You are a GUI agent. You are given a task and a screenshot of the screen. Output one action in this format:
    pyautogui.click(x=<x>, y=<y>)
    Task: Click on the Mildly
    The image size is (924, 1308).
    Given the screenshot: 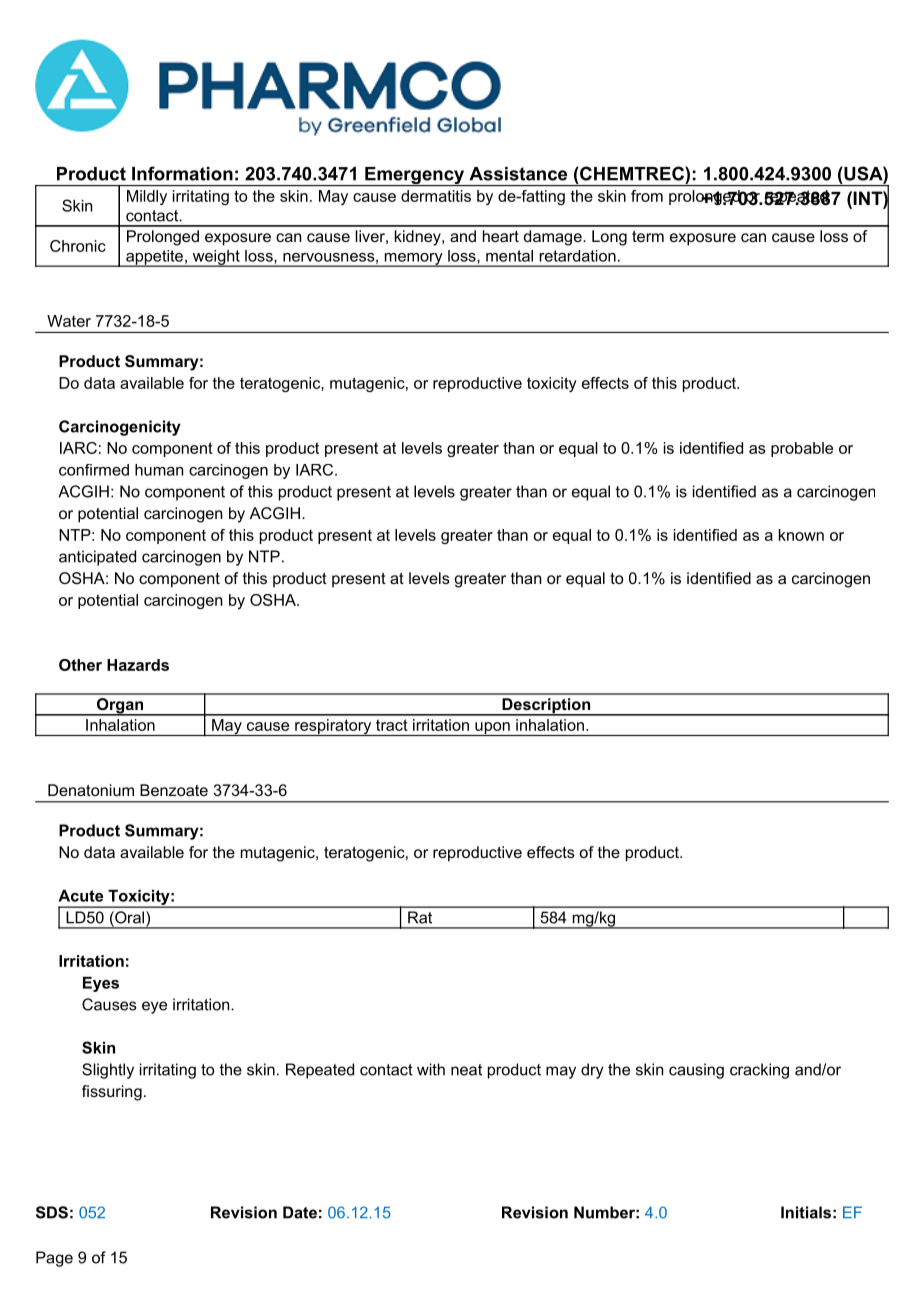 What is the action you would take?
    pyautogui.click(x=147, y=197)
